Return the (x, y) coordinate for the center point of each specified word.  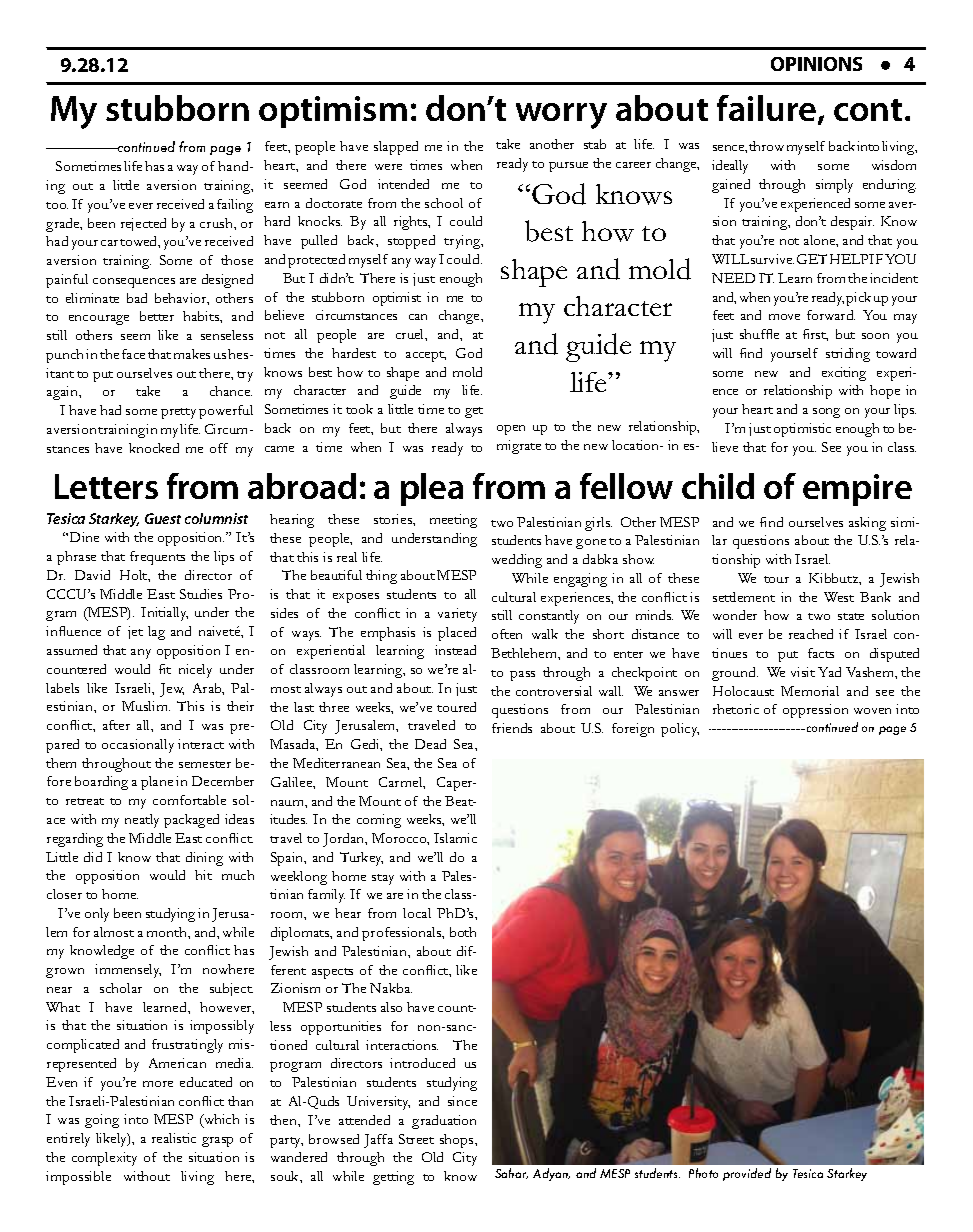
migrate (519, 447)
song (826, 413)
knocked (154, 448)
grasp (217, 1142)
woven (872, 711)
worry (561, 116)
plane (157, 783)
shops (458, 1141)
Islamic (455, 838)
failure (768, 110)
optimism (333, 112)
